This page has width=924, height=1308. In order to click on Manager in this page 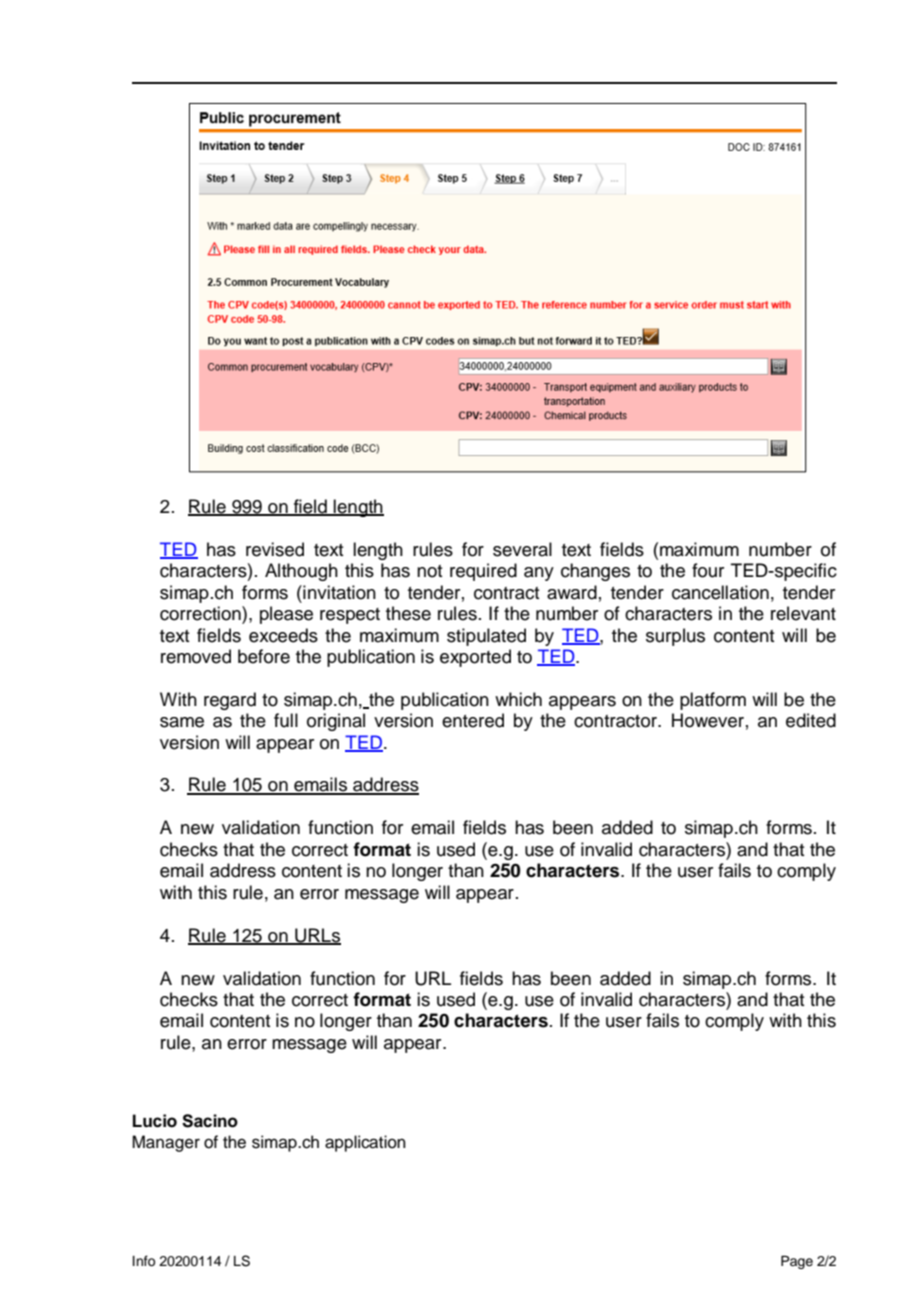, I will do `click(166, 1143)`.
